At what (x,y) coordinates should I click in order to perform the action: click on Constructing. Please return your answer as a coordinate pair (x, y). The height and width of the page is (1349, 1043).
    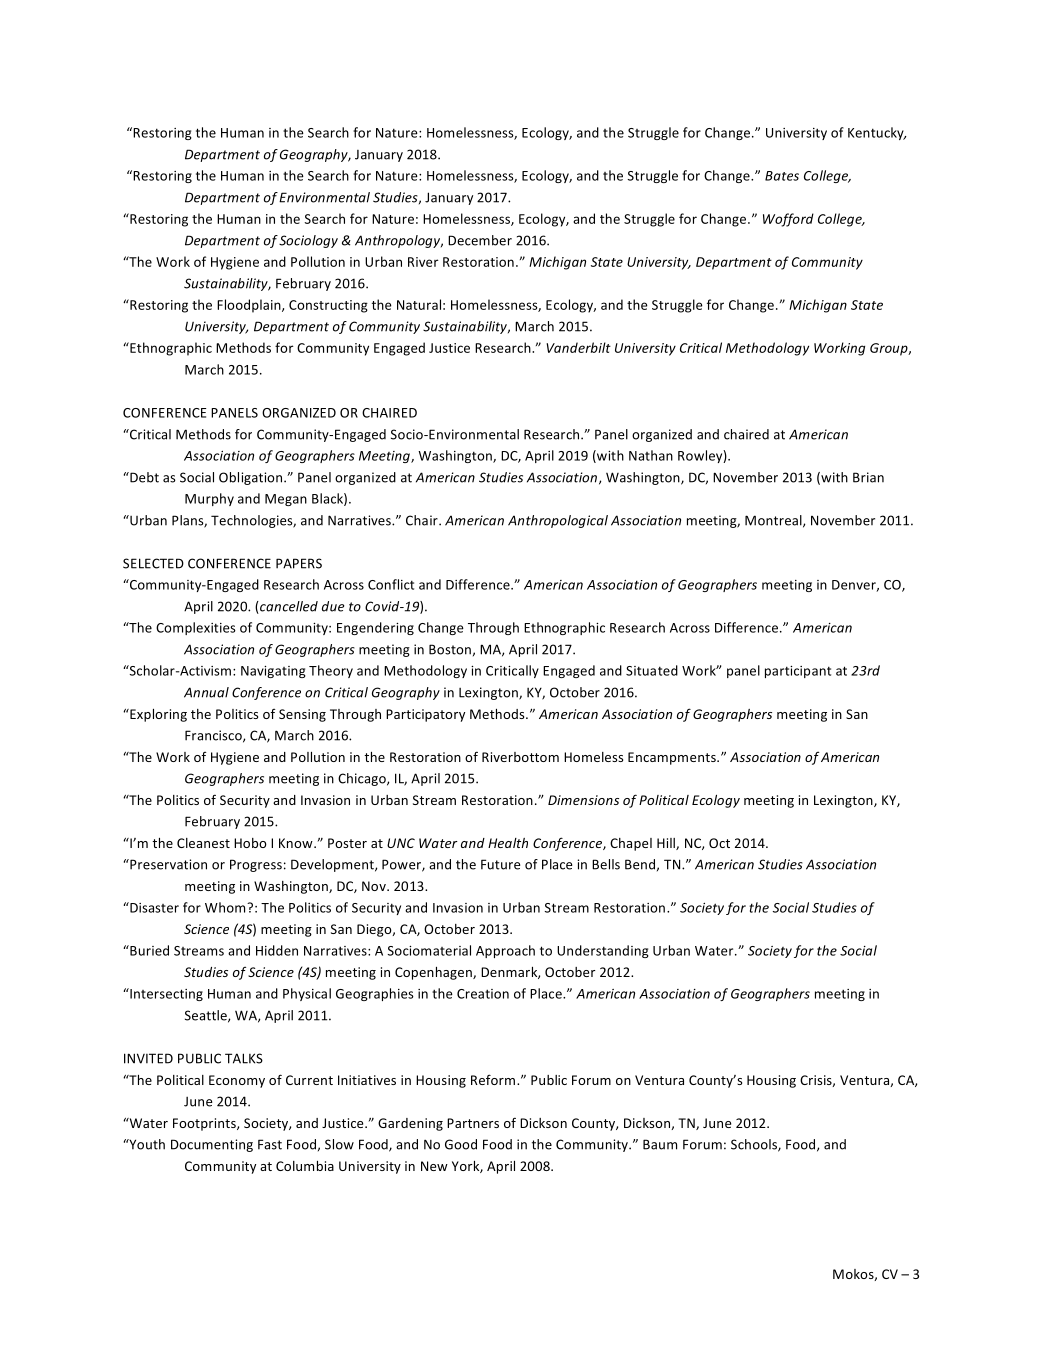
    Looking at the image, I should click on (328, 306).
